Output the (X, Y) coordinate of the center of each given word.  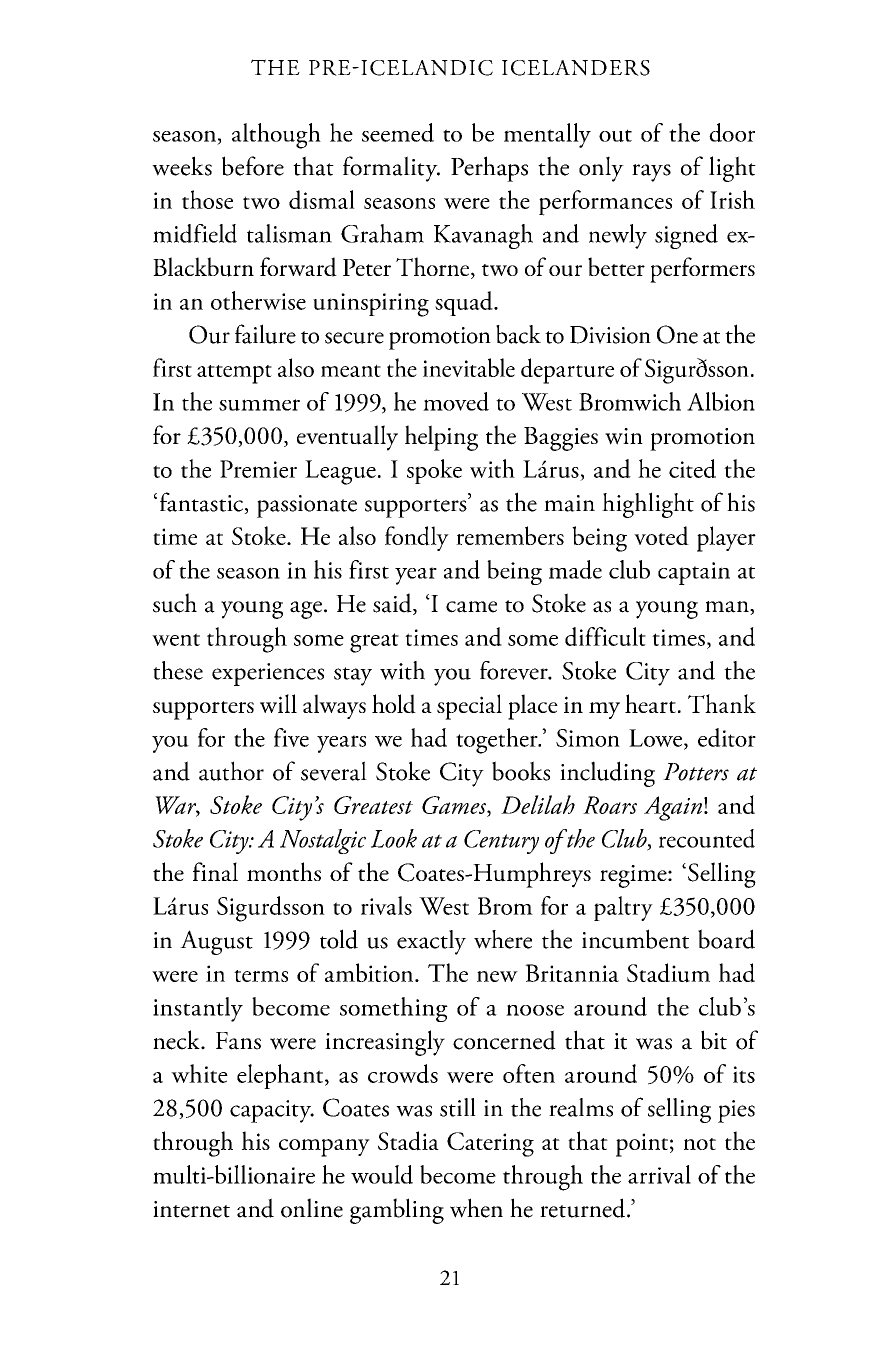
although (276, 136)
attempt (234, 374)
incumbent (635, 939)
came (471, 607)
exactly (431, 942)
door (732, 132)
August (216, 942)
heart (650, 703)
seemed (398, 132)
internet (191, 1209)
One (677, 334)
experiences (268, 674)
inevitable (469, 367)
